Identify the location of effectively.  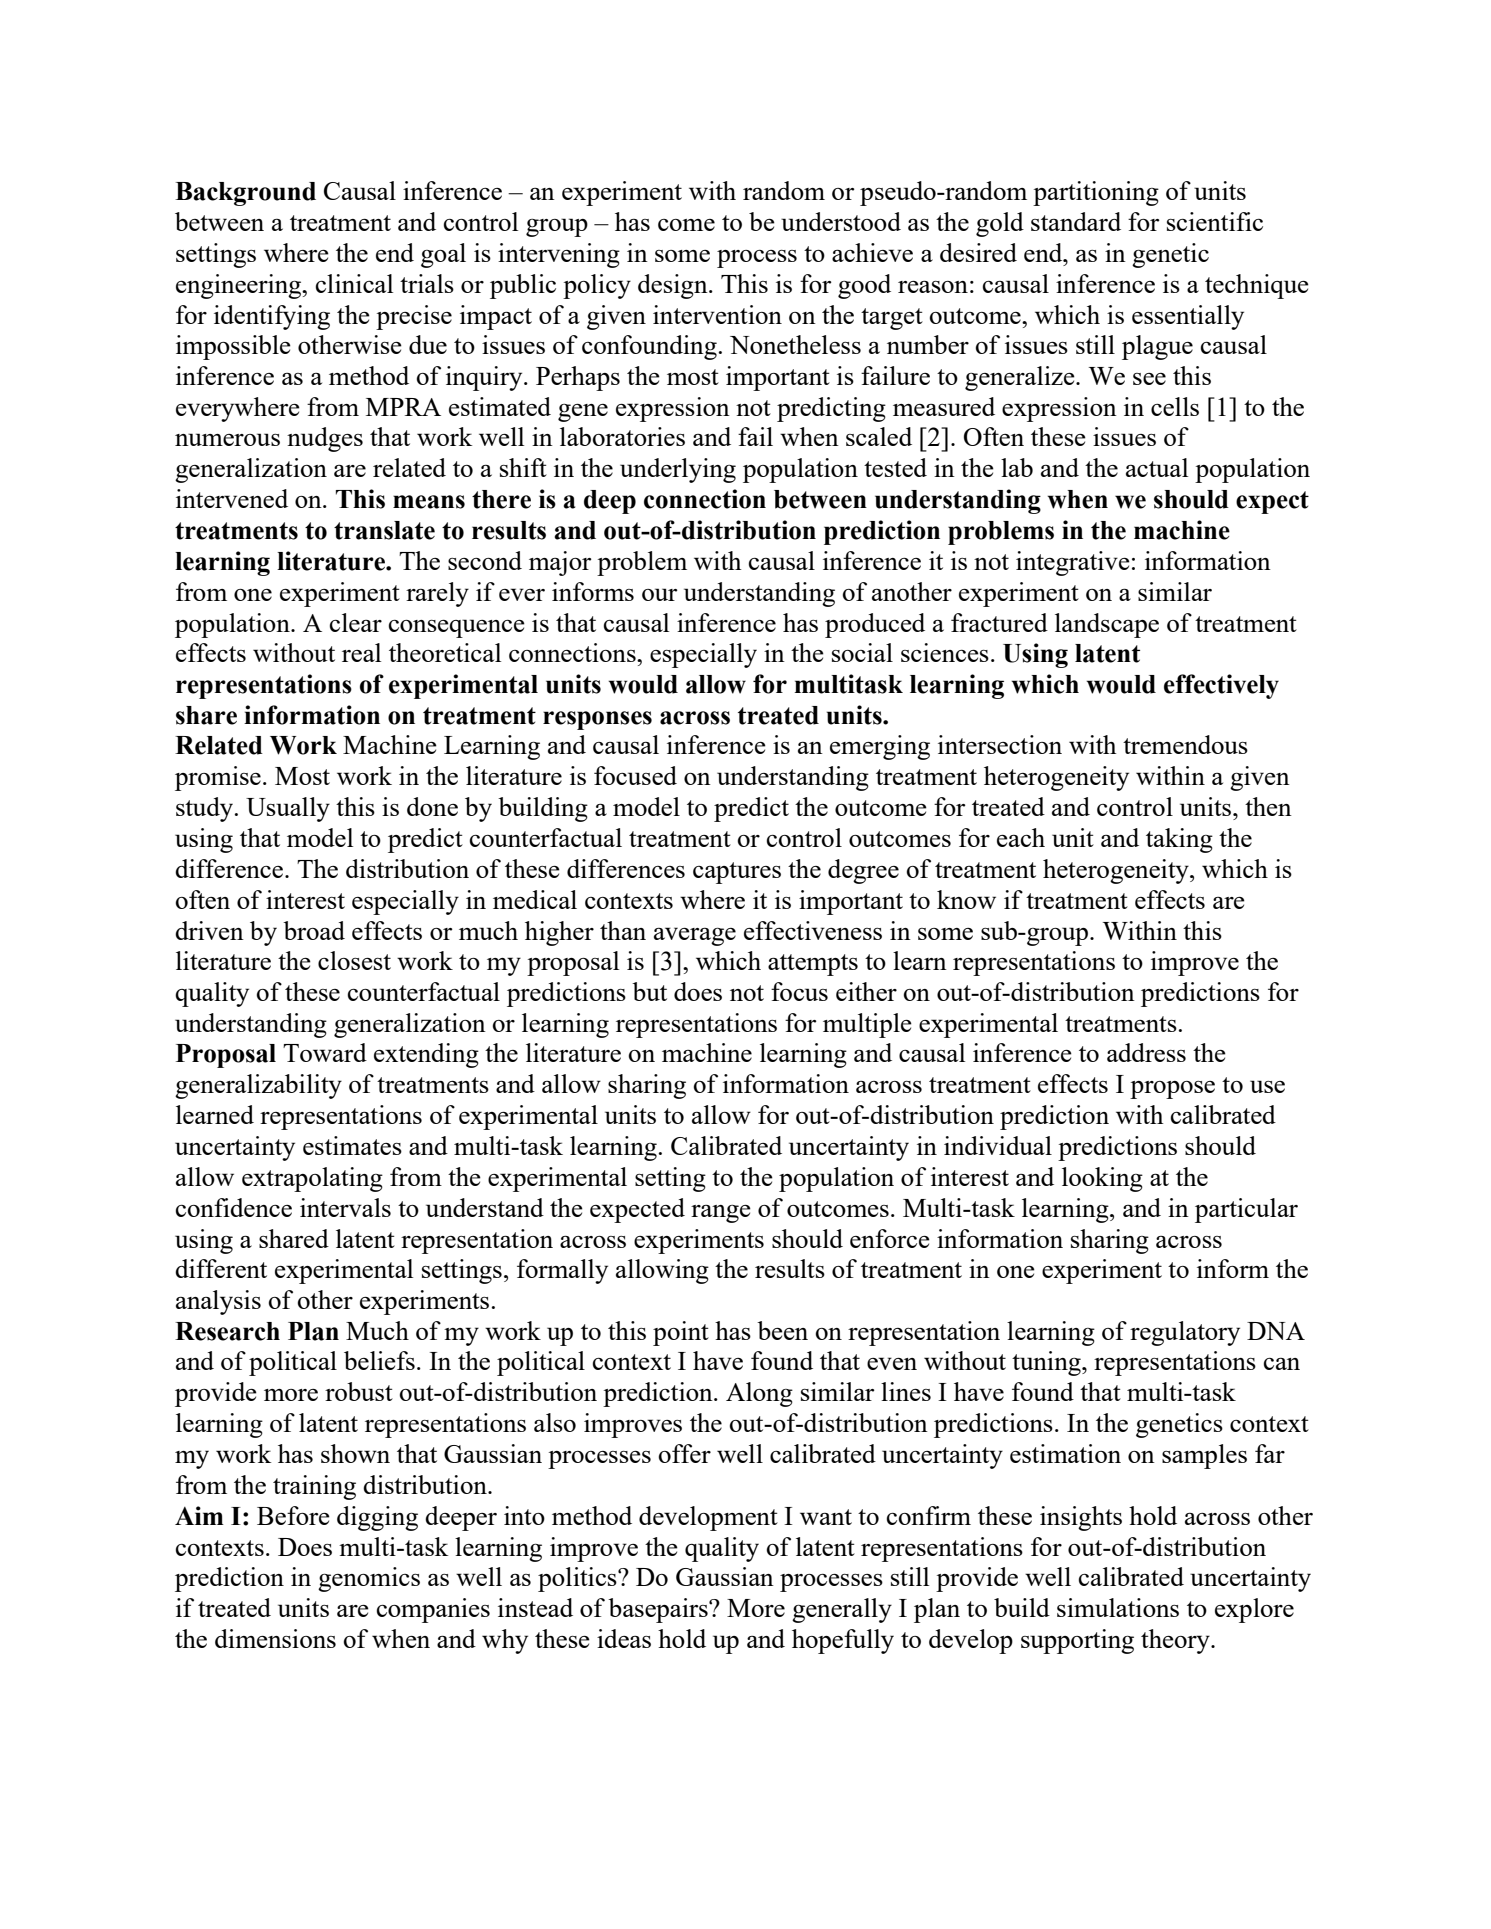
(1221, 686).
